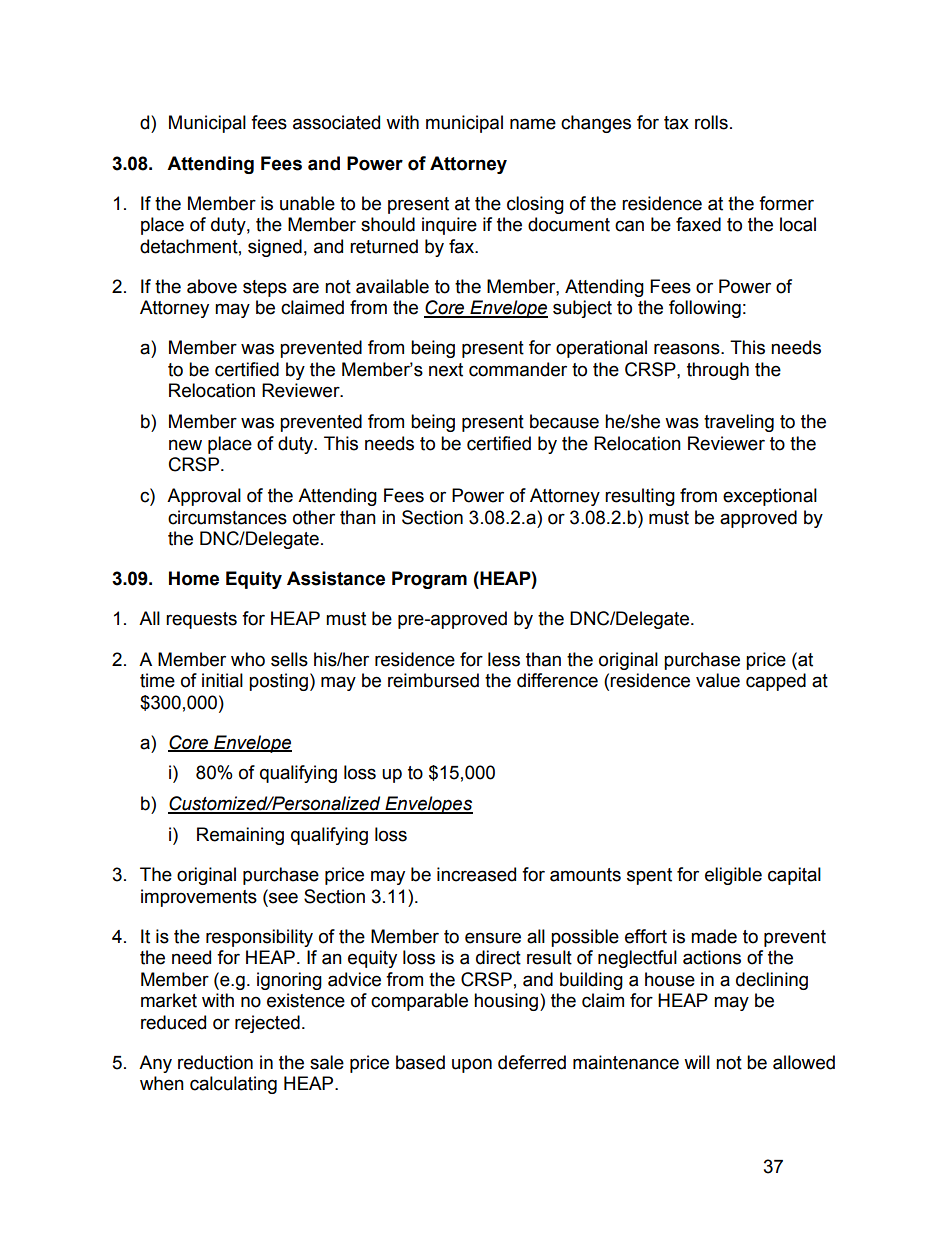  Describe the element at coordinates (718, 680) in the screenshot. I see `value` at that location.
